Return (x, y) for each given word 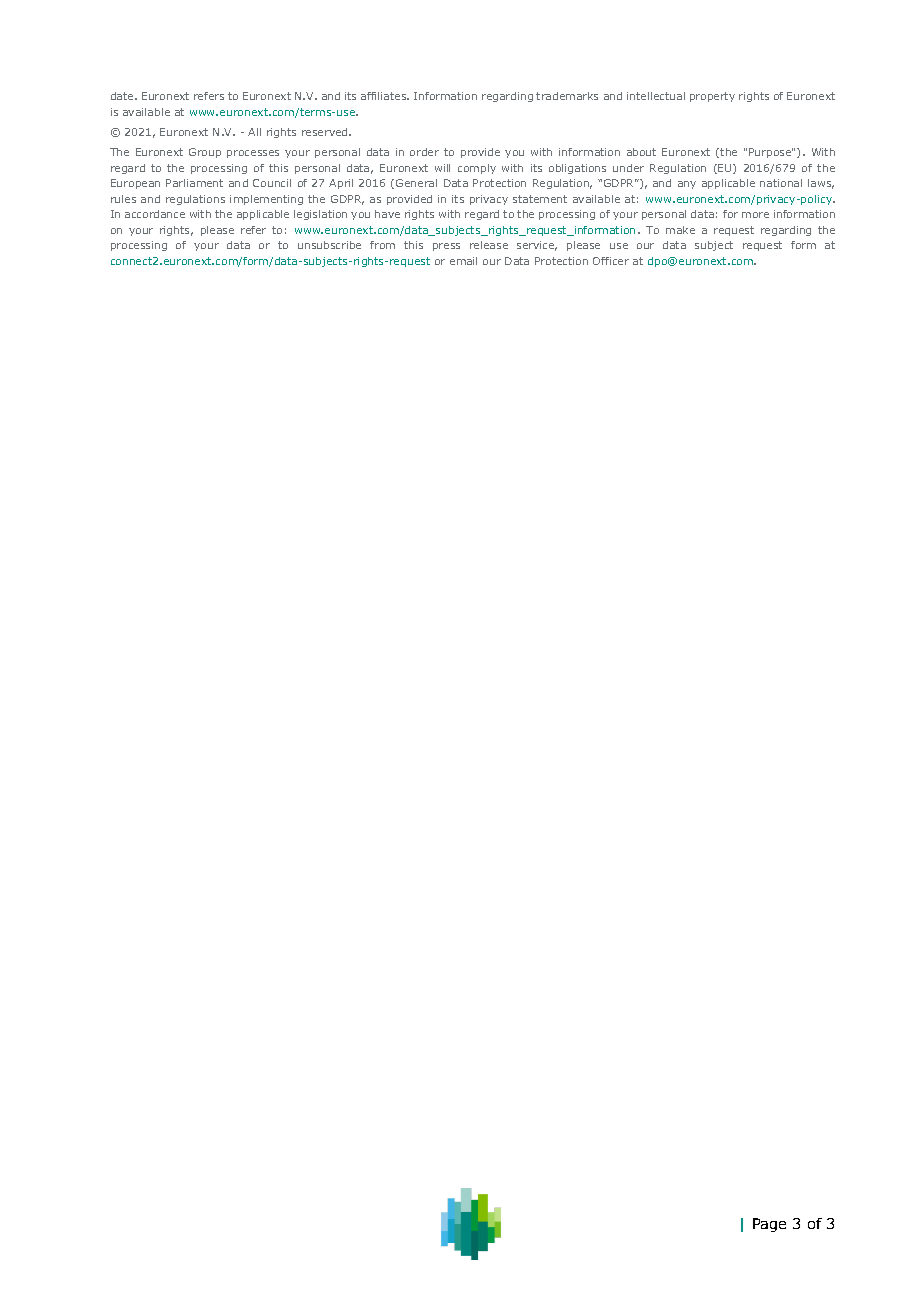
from (382, 245)
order (424, 152)
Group (205, 153)
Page (769, 1225)
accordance (155, 214)
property (712, 97)
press (446, 247)
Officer (611, 261)
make (680, 230)
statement (540, 199)
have (387, 214)
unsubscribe (329, 245)
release (489, 245)
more (755, 215)
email (463, 261)
